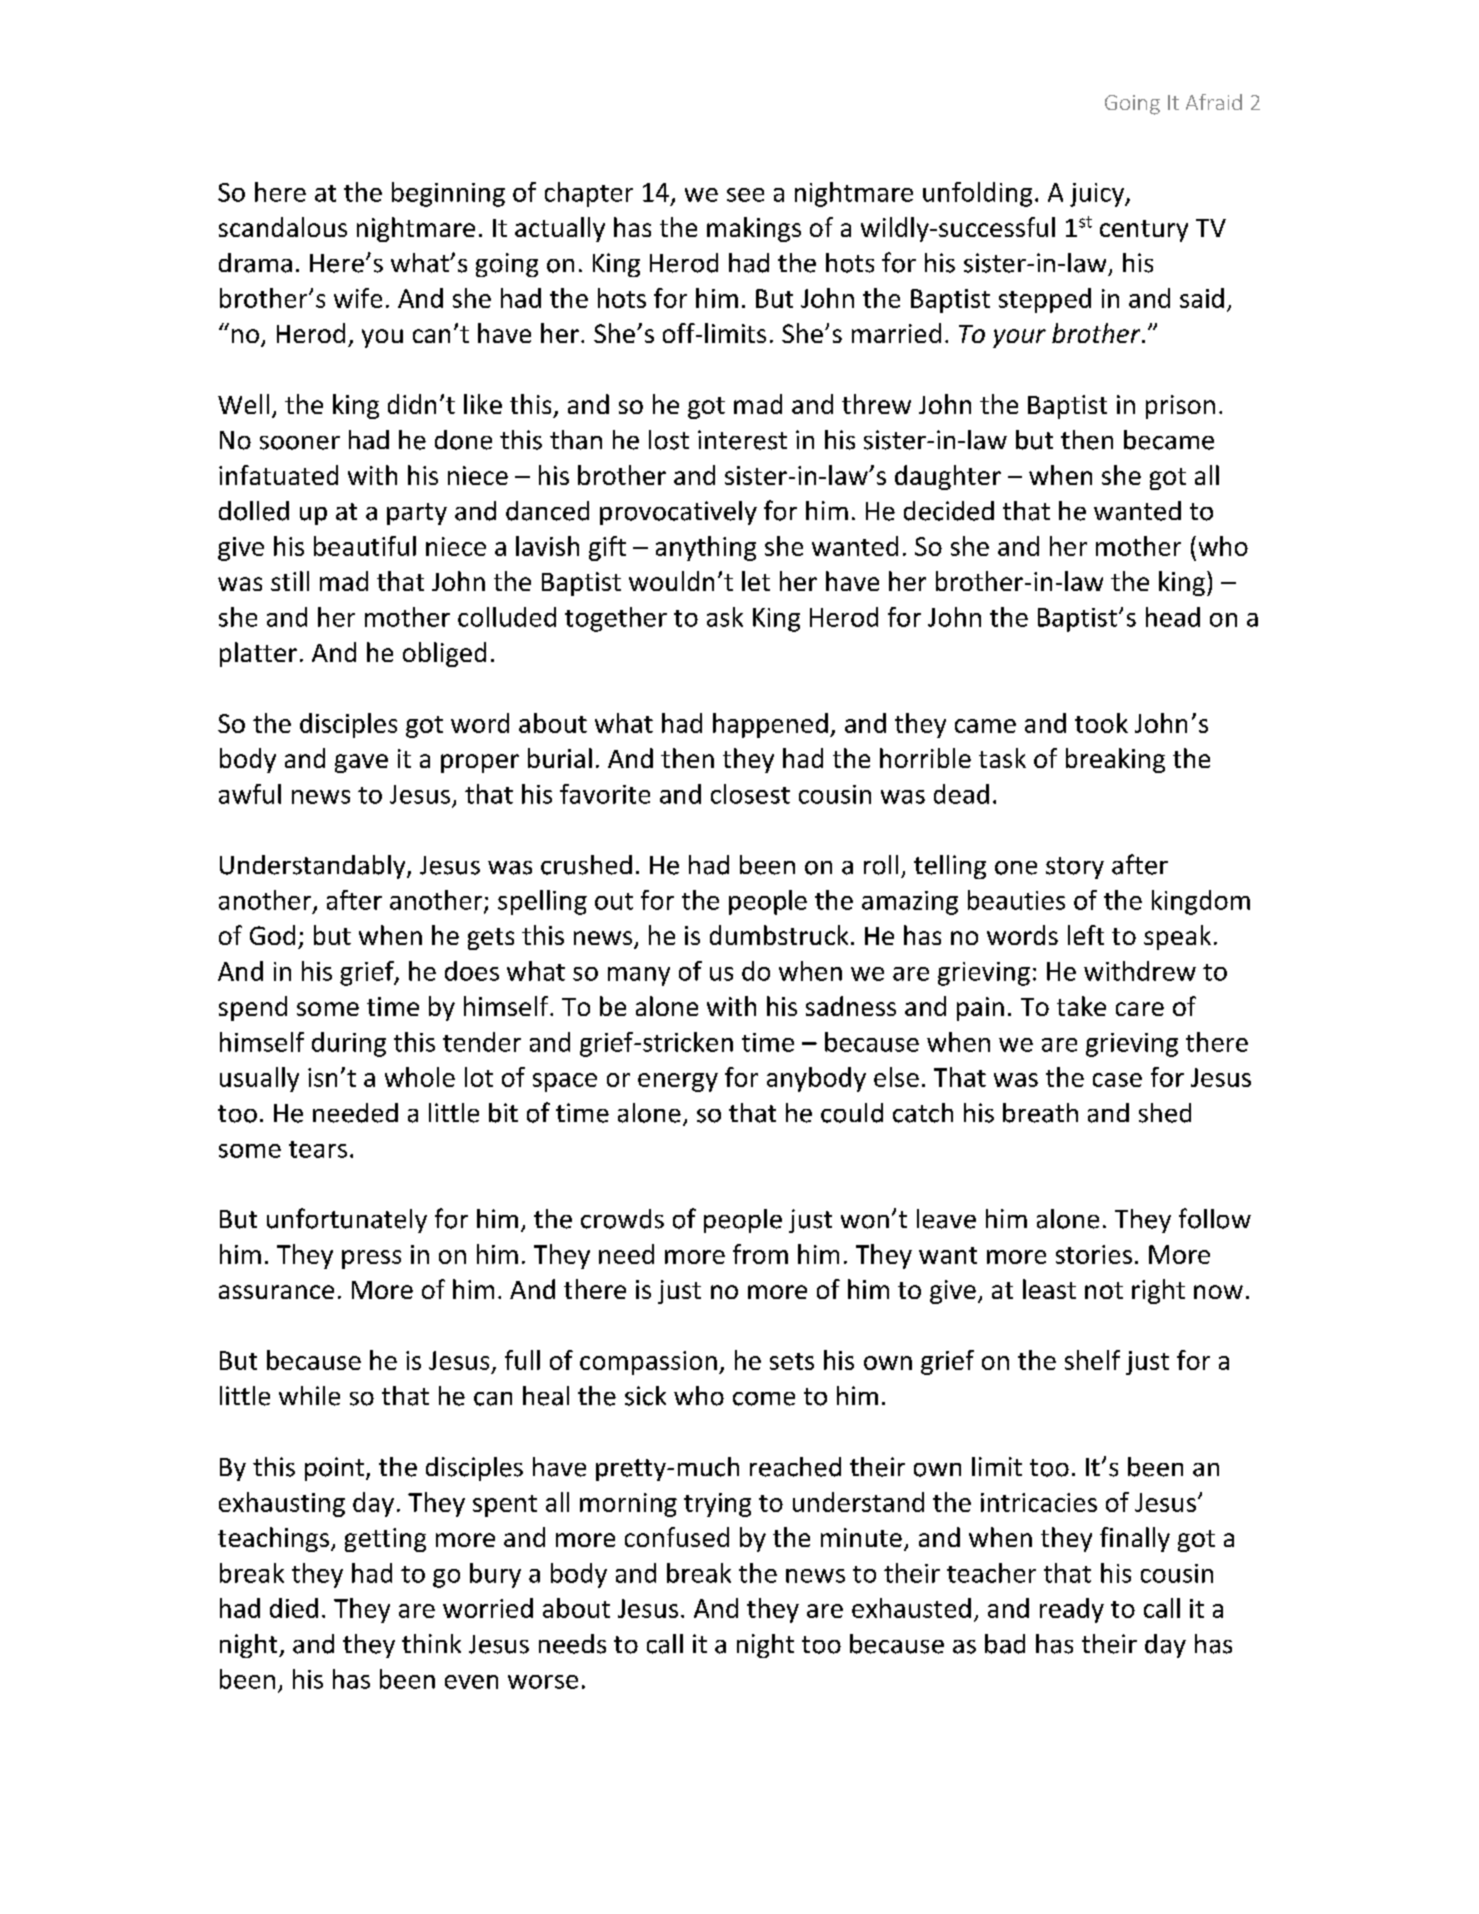  What do you see at coordinates (1072, 1610) in the document?
I see `ready` at bounding box center [1072, 1610].
